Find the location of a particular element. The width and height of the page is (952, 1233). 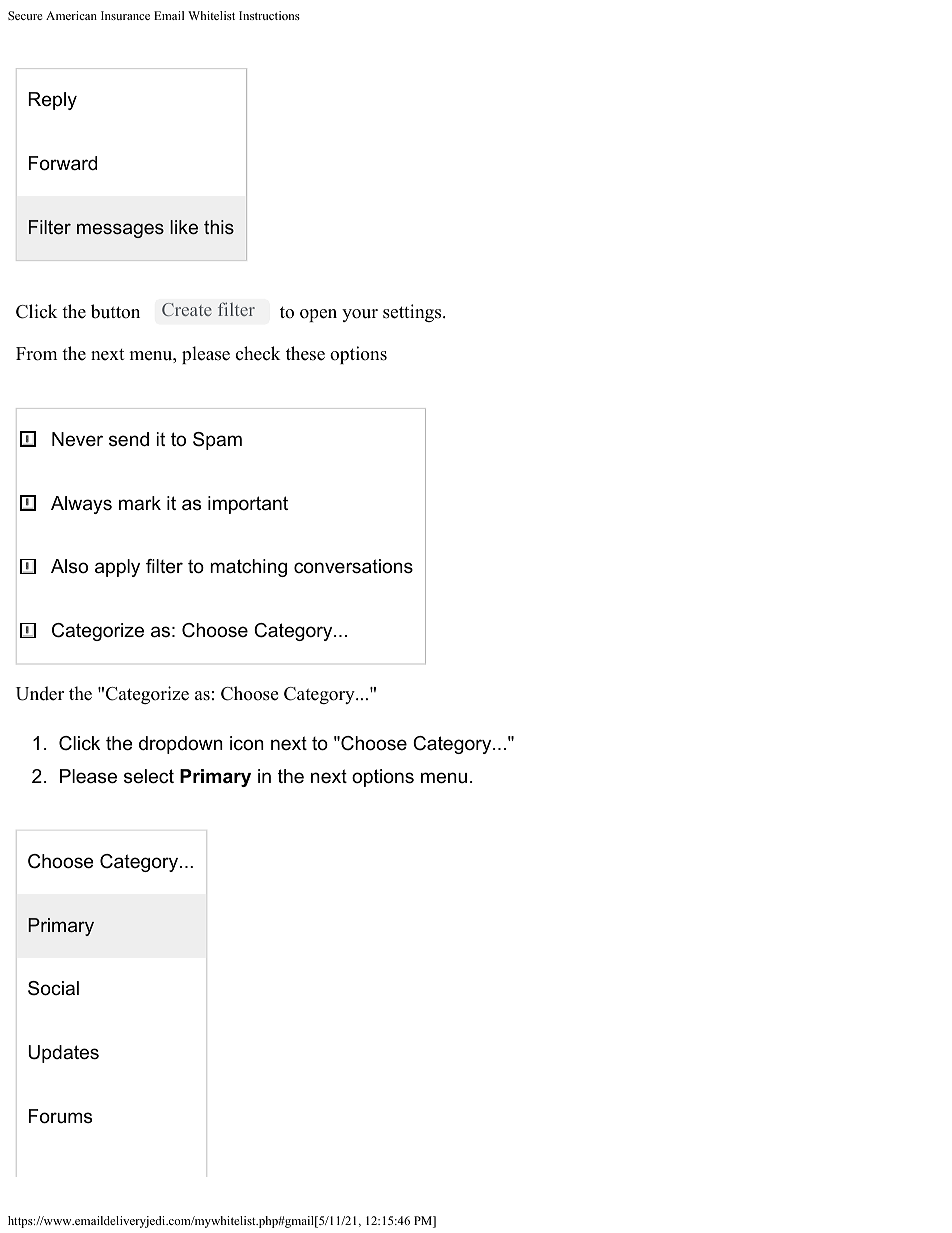

your is located at coordinates (360, 315).
